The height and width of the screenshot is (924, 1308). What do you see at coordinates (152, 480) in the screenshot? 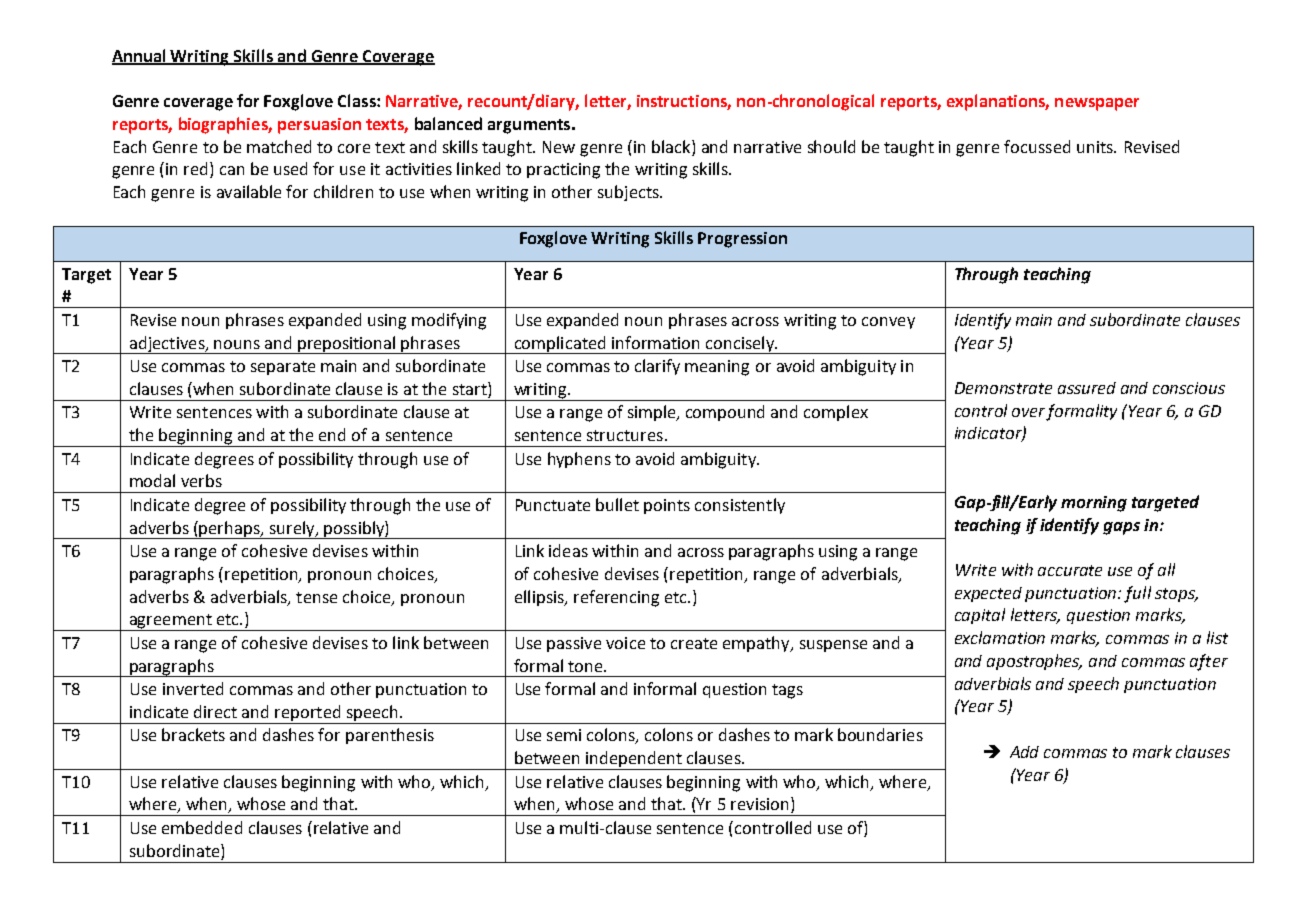
I see `modal` at bounding box center [152, 480].
